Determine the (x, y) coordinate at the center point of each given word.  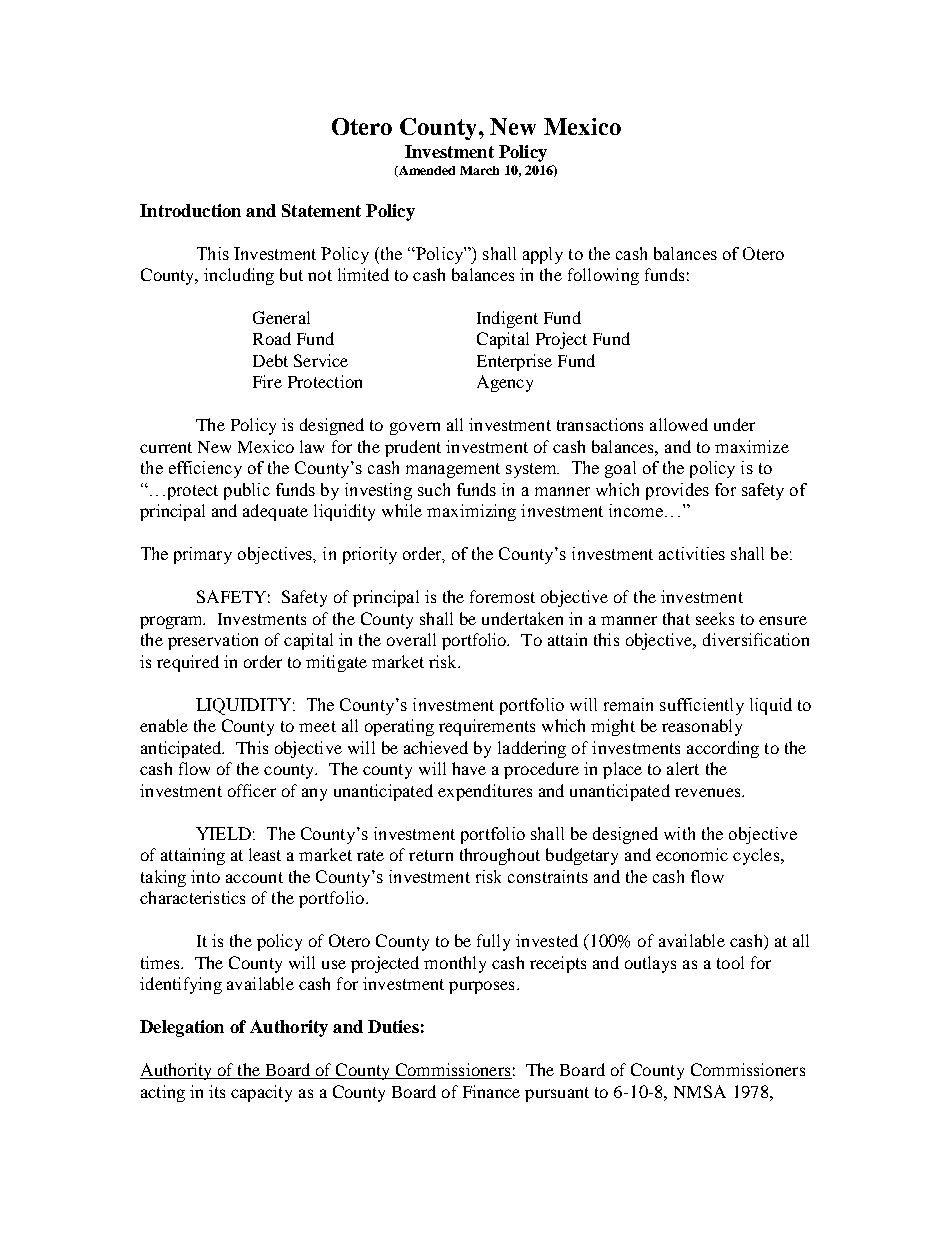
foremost (502, 596)
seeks (715, 618)
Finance (491, 1091)
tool (730, 962)
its (217, 1091)
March (479, 170)
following (603, 276)
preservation (213, 641)
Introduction (190, 210)
